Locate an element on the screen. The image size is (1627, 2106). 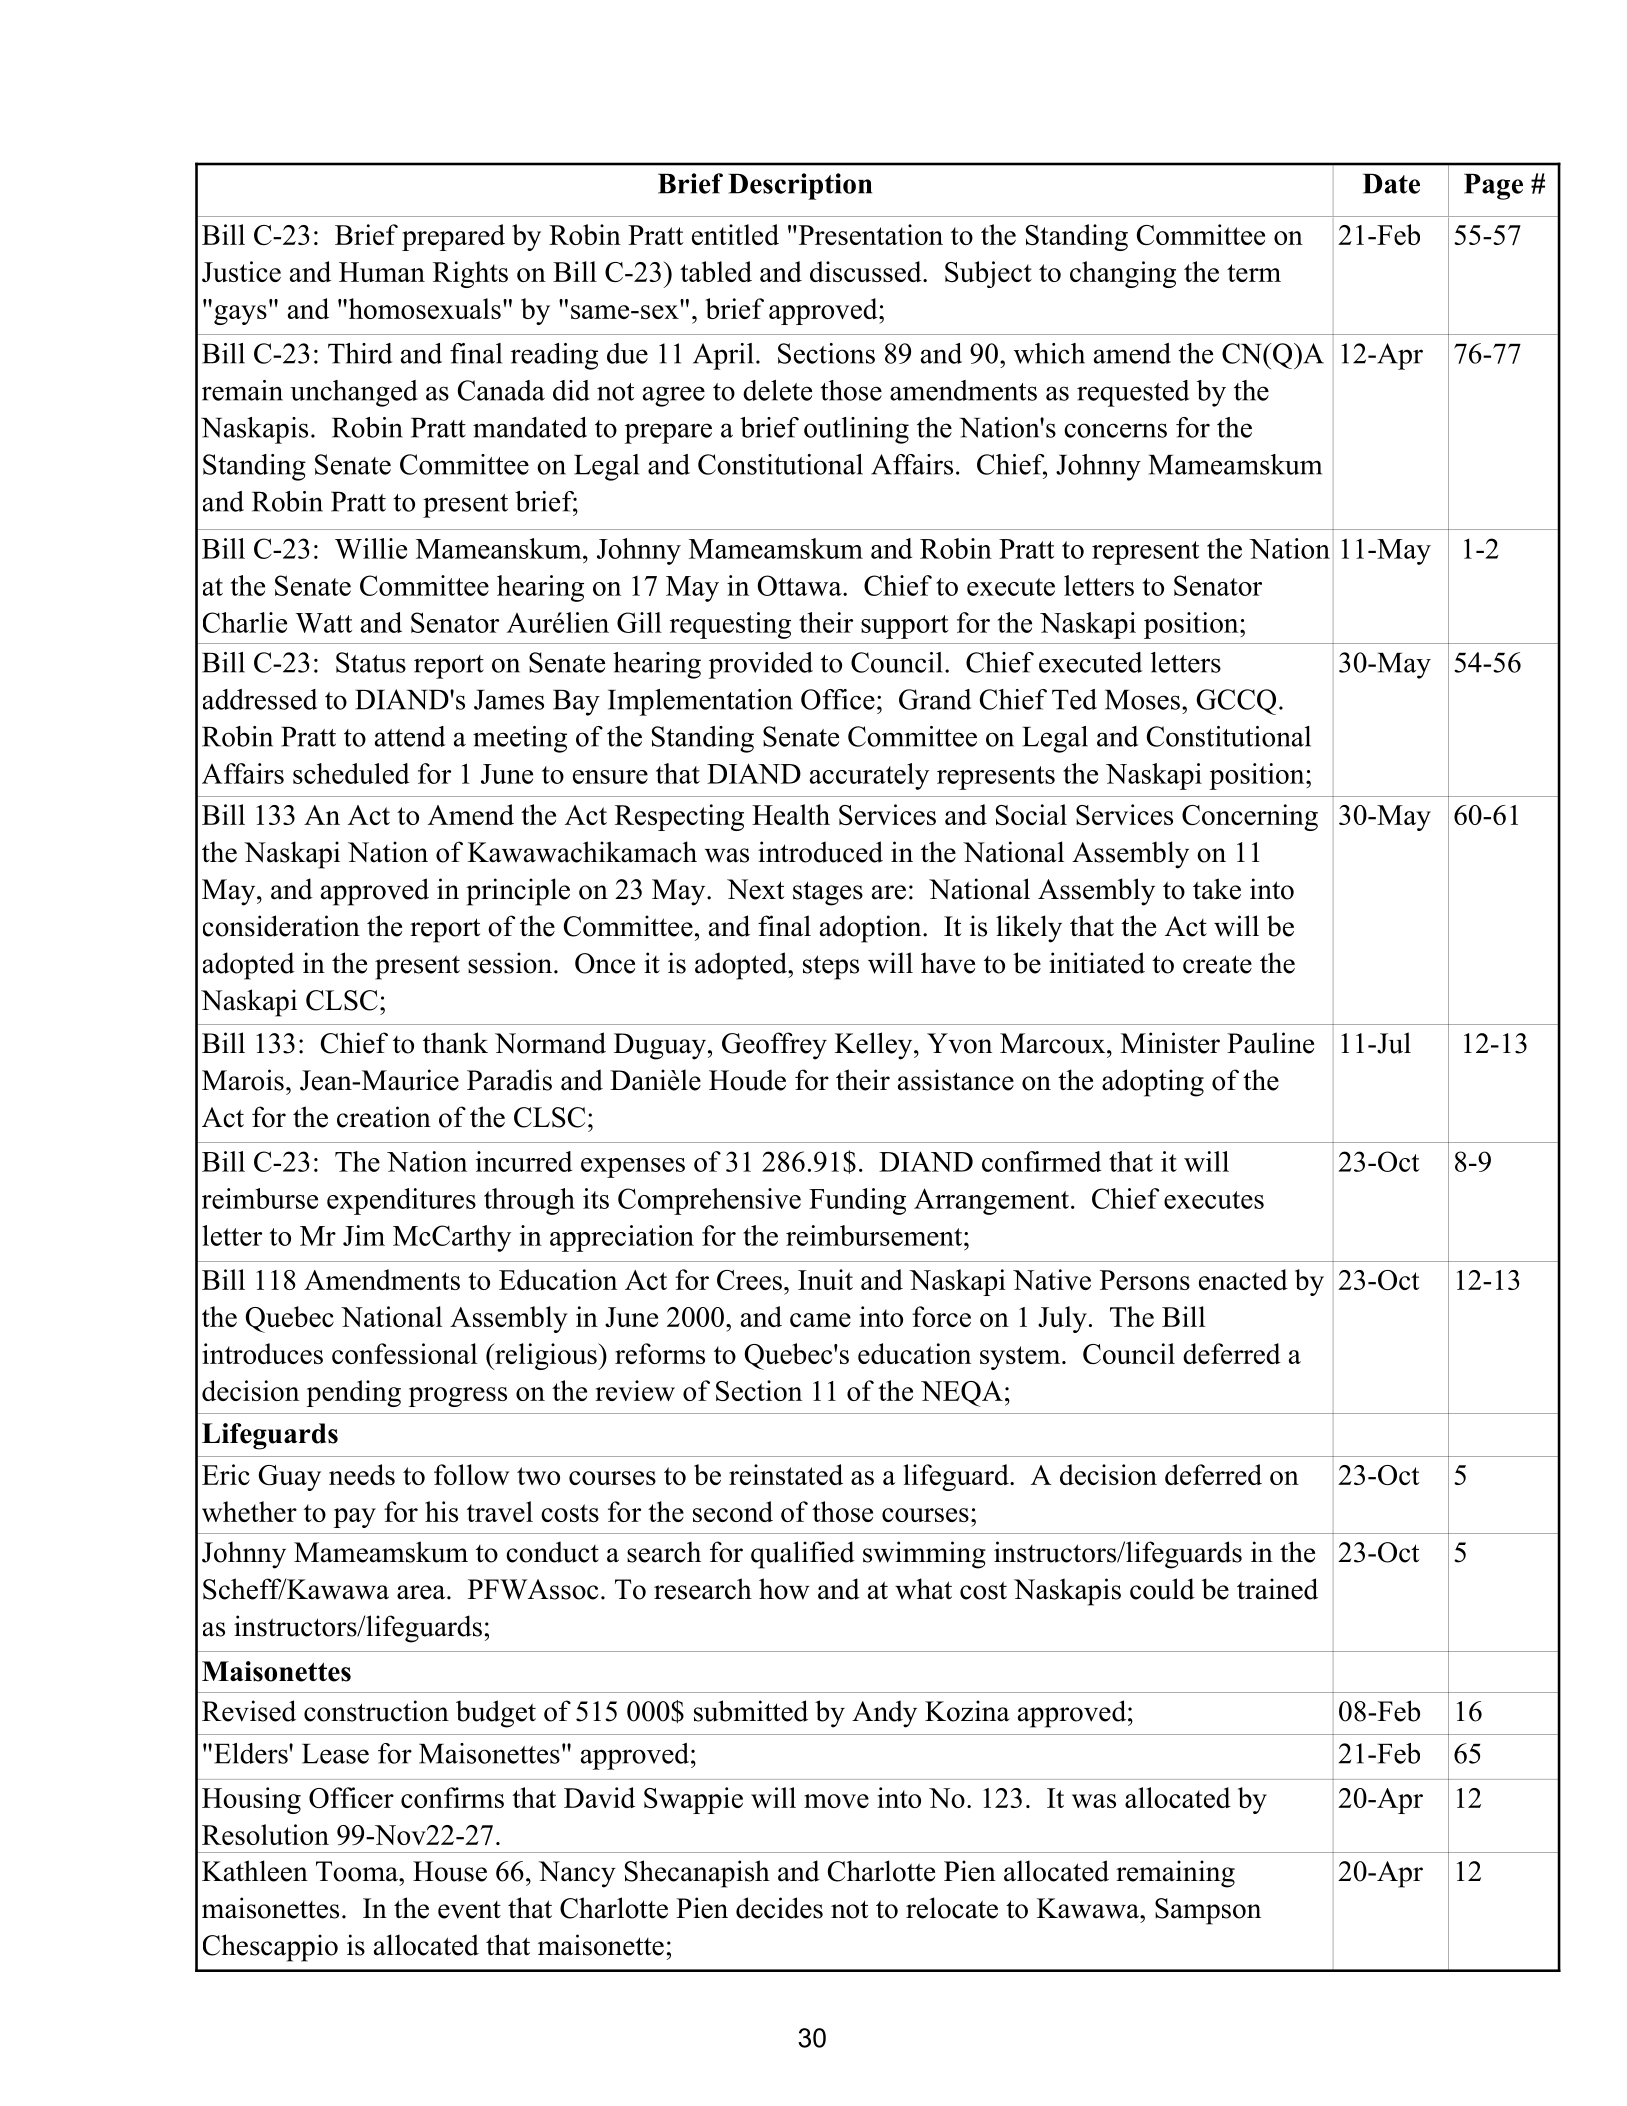
term is located at coordinates (1254, 273).
